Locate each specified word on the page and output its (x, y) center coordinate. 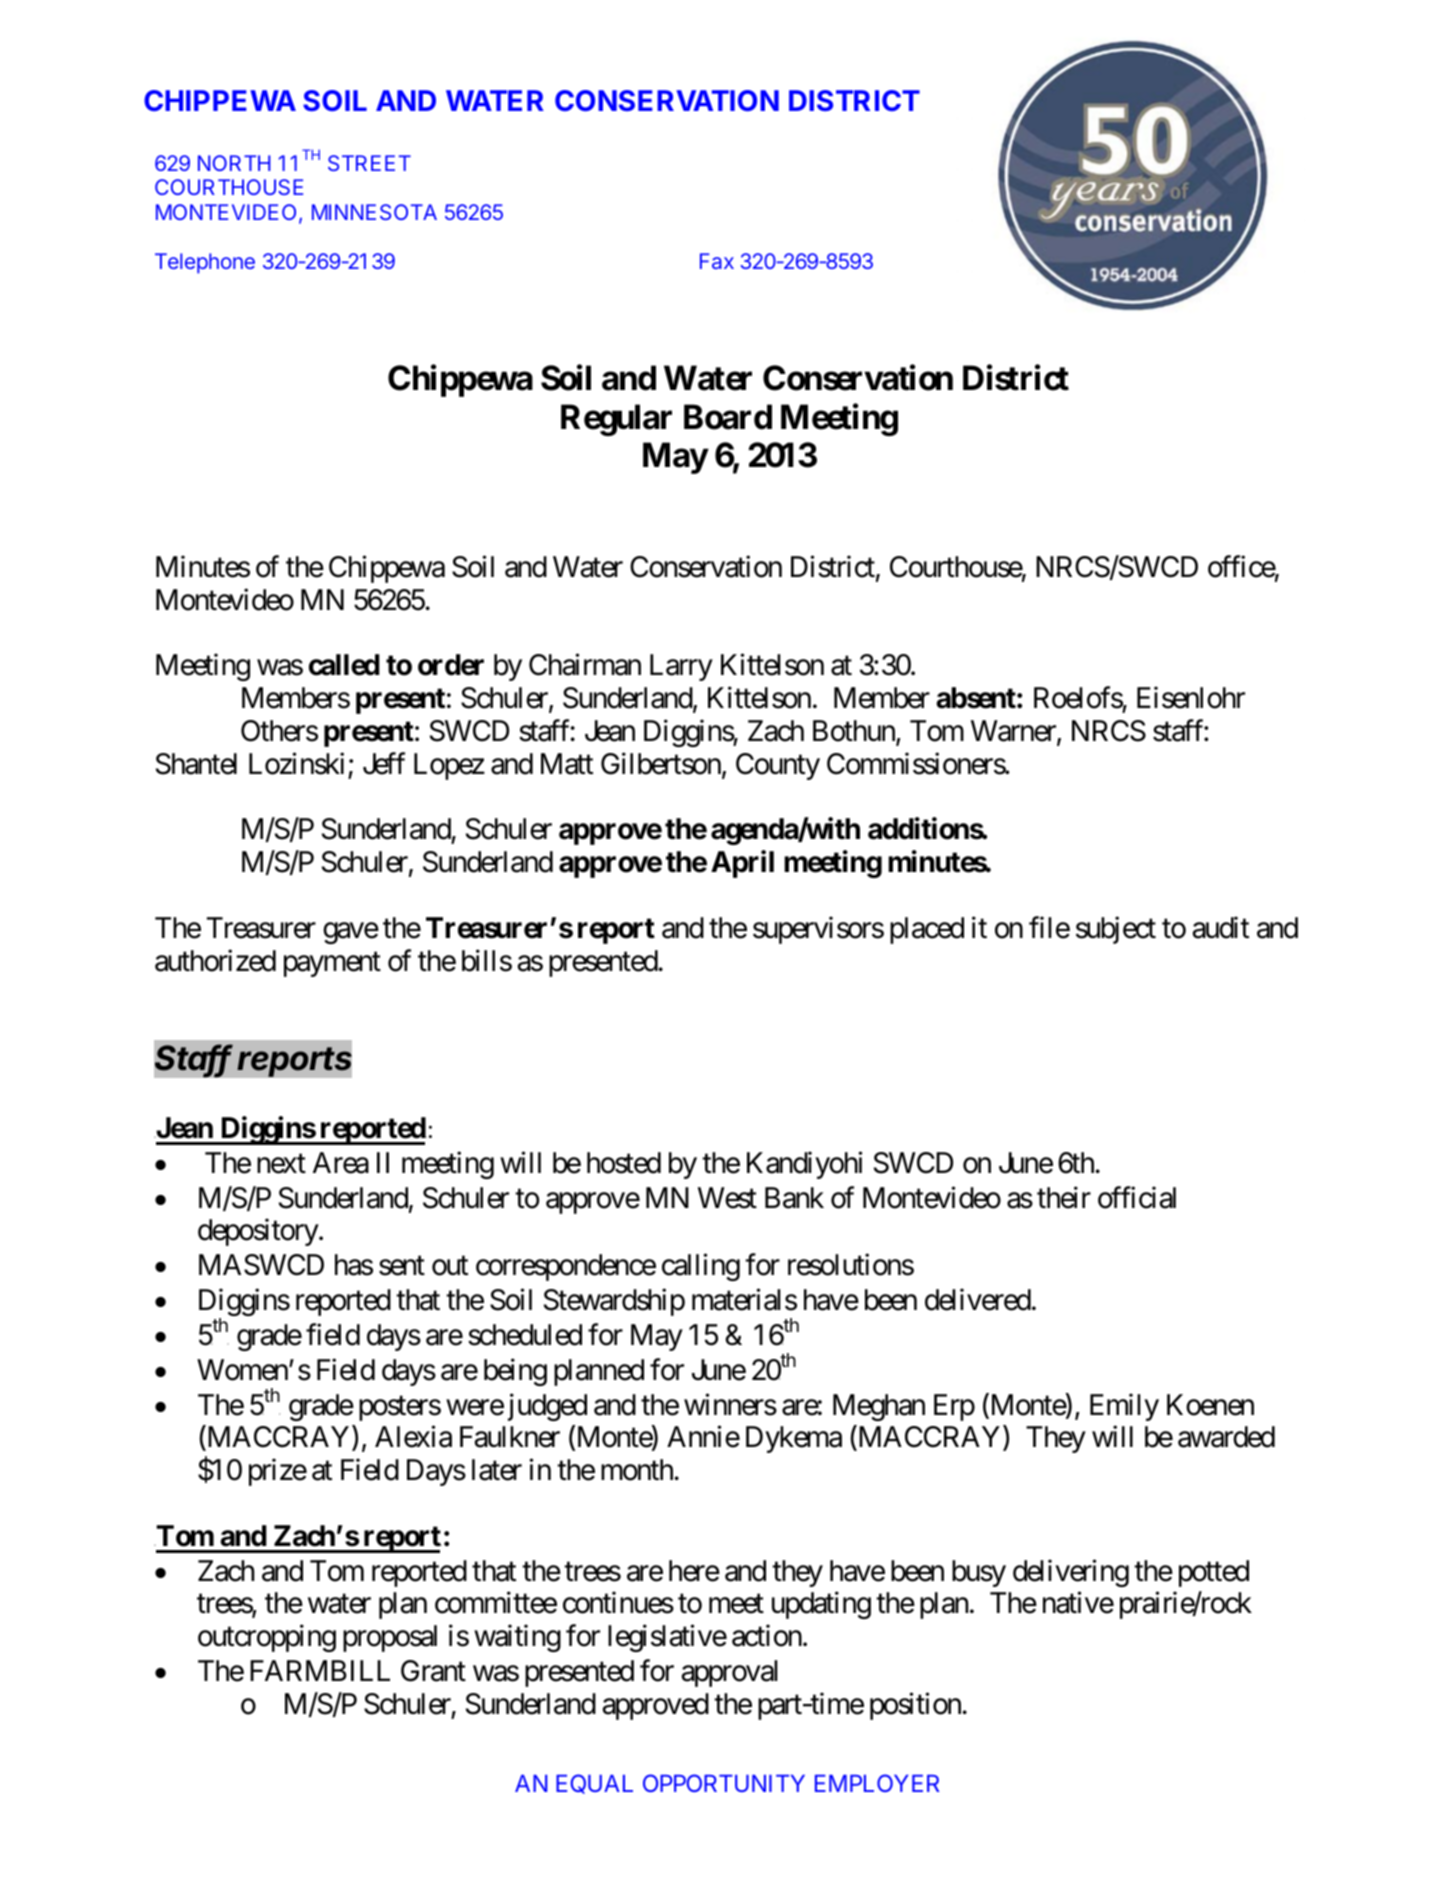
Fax (717, 261)
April (742, 864)
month (638, 1470)
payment (332, 964)
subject (1116, 930)
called (344, 665)
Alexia (413, 1437)
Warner (1014, 732)
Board (728, 417)
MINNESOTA (374, 212)
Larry (681, 667)
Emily (1124, 1407)
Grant (433, 1671)
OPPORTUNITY (724, 1783)
